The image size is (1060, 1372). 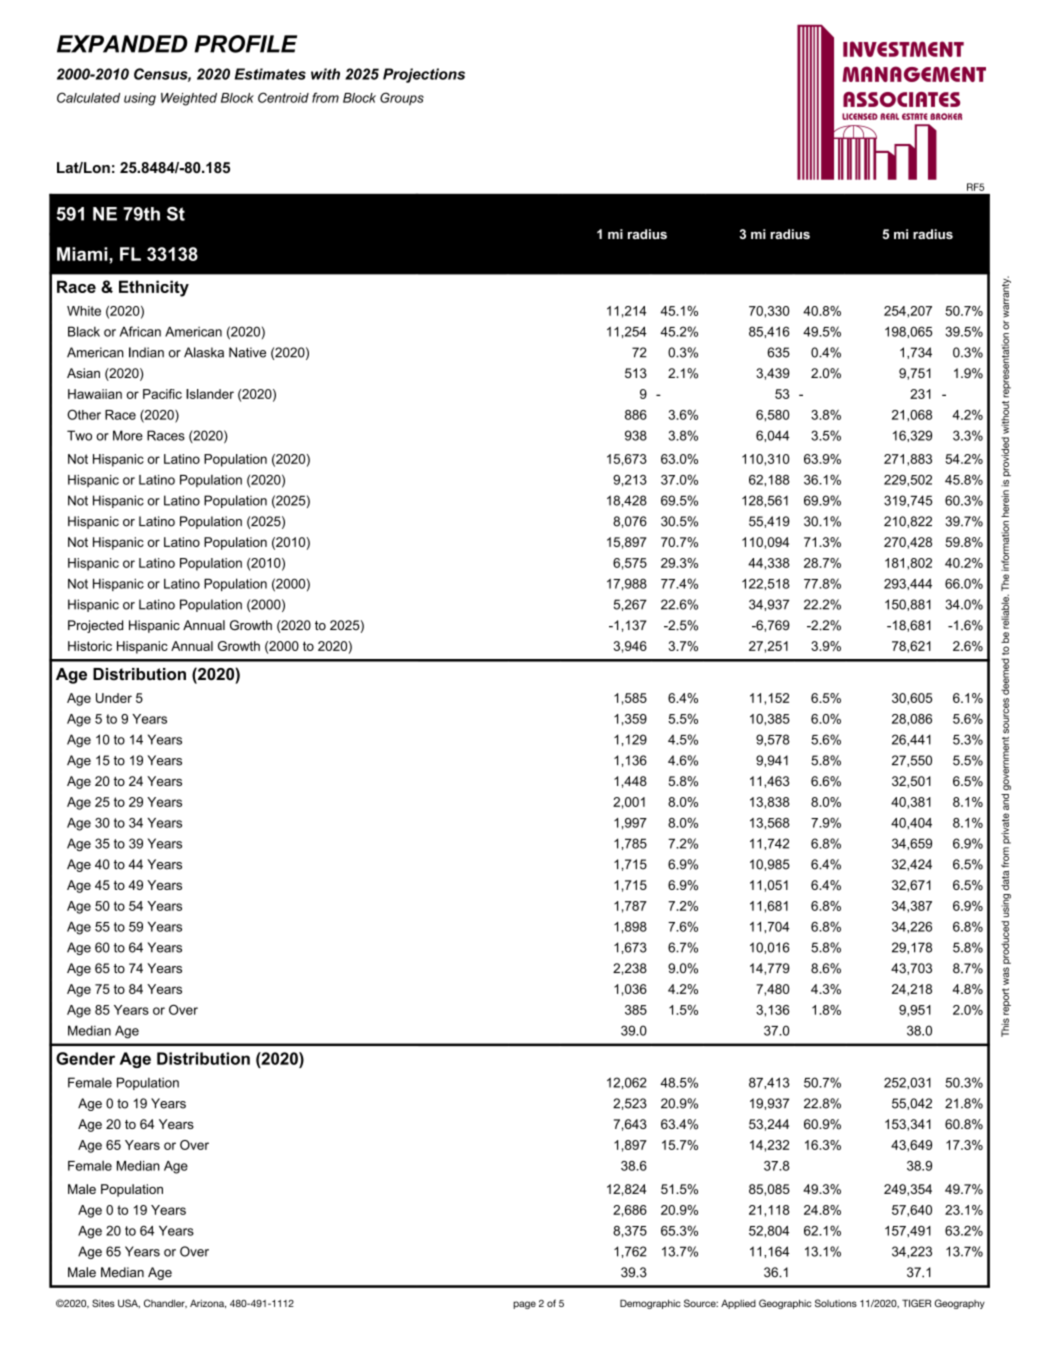 I want to click on Projected, so click(x=95, y=626).
